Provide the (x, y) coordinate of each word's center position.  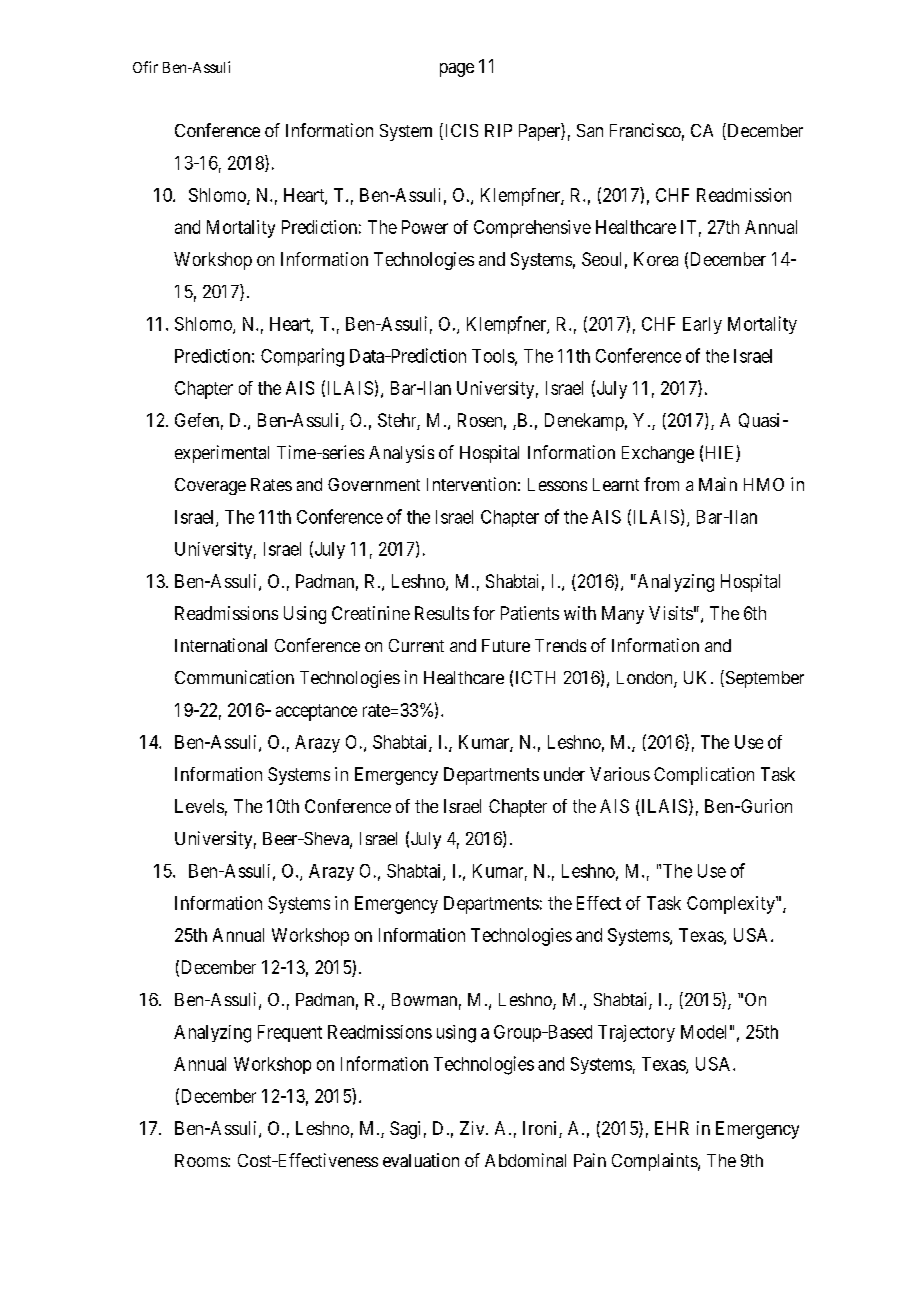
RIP (498, 130)
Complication (704, 776)
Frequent (290, 1033)
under (564, 774)
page (457, 70)
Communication (234, 677)
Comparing (302, 357)
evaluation (421, 1160)
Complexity (732, 905)
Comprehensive (532, 229)
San (590, 130)
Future (506, 645)
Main (718, 484)
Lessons (557, 484)
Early (702, 325)
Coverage (210, 486)
